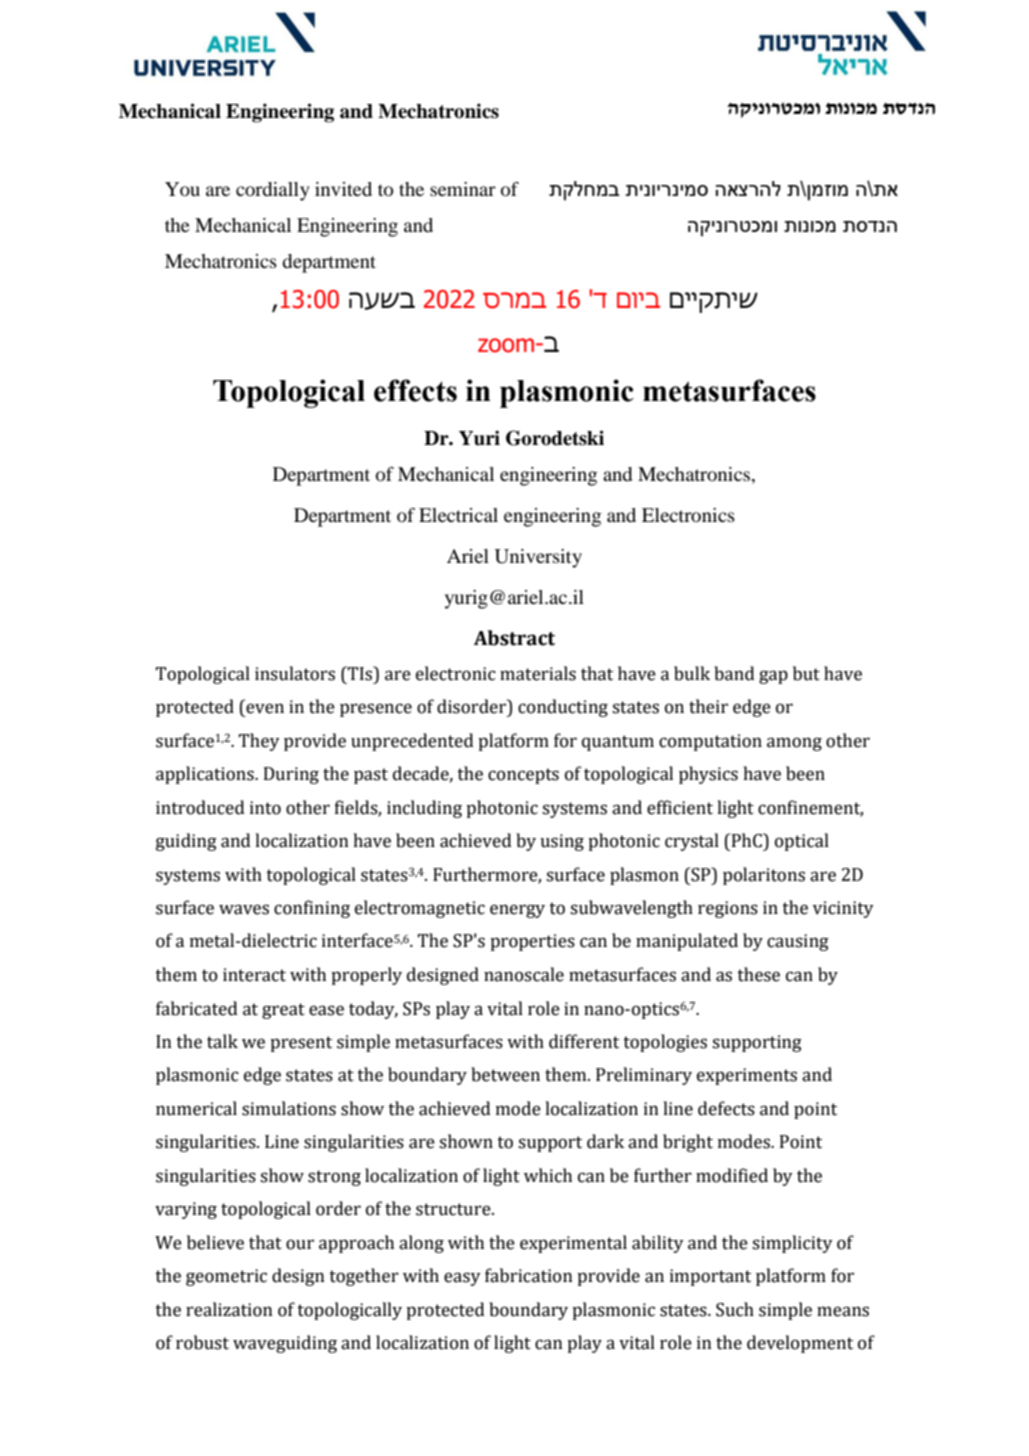 Image resolution: width=1029 pixels, height=1456 pixels. Describe the element at coordinates (735, 1309) in the page. I see `Such` at that location.
